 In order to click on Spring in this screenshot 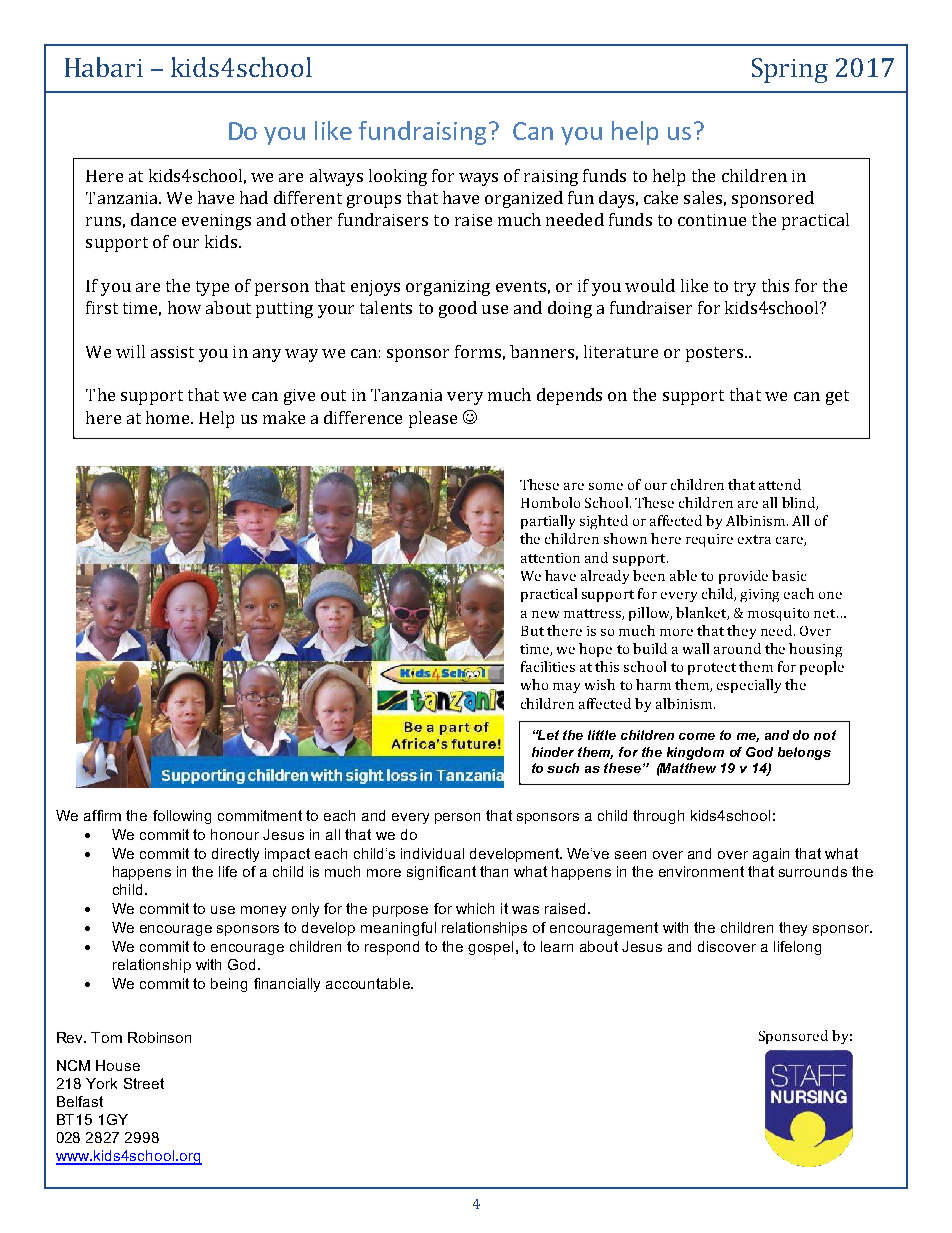, I will do `click(790, 70)`.
